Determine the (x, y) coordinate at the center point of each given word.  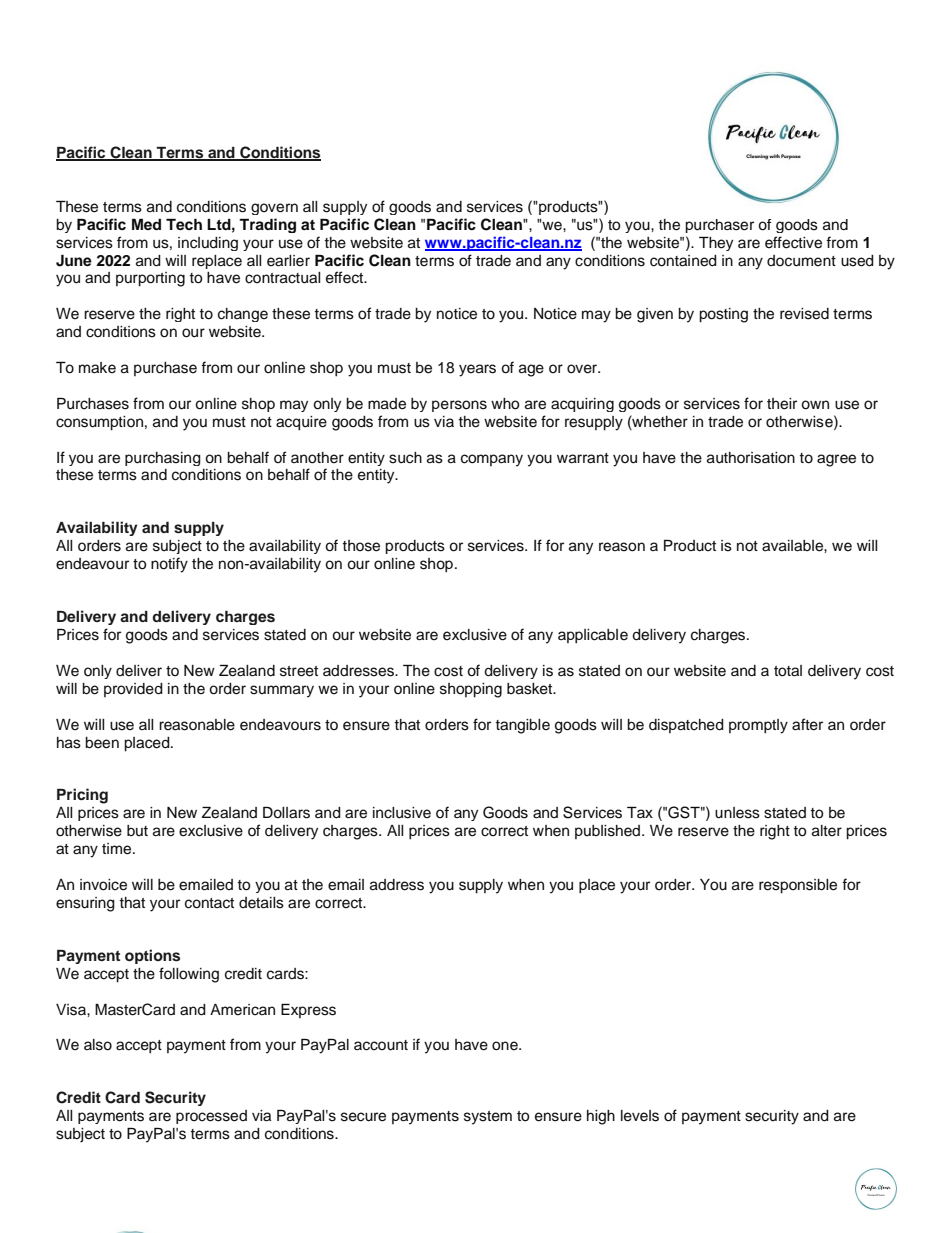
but (137, 830)
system (488, 1118)
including (208, 244)
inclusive (402, 813)
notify (169, 565)
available (793, 546)
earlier (288, 261)
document (801, 261)
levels (640, 1116)
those (361, 546)
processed (211, 1117)
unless (737, 813)
